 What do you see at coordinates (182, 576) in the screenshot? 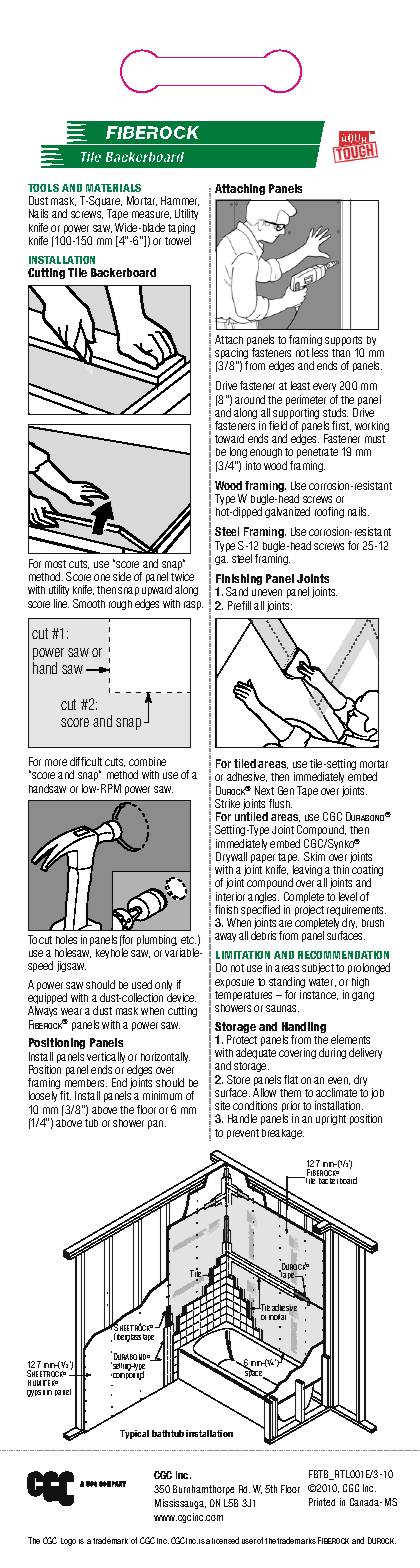
I see `twice` at bounding box center [182, 576].
